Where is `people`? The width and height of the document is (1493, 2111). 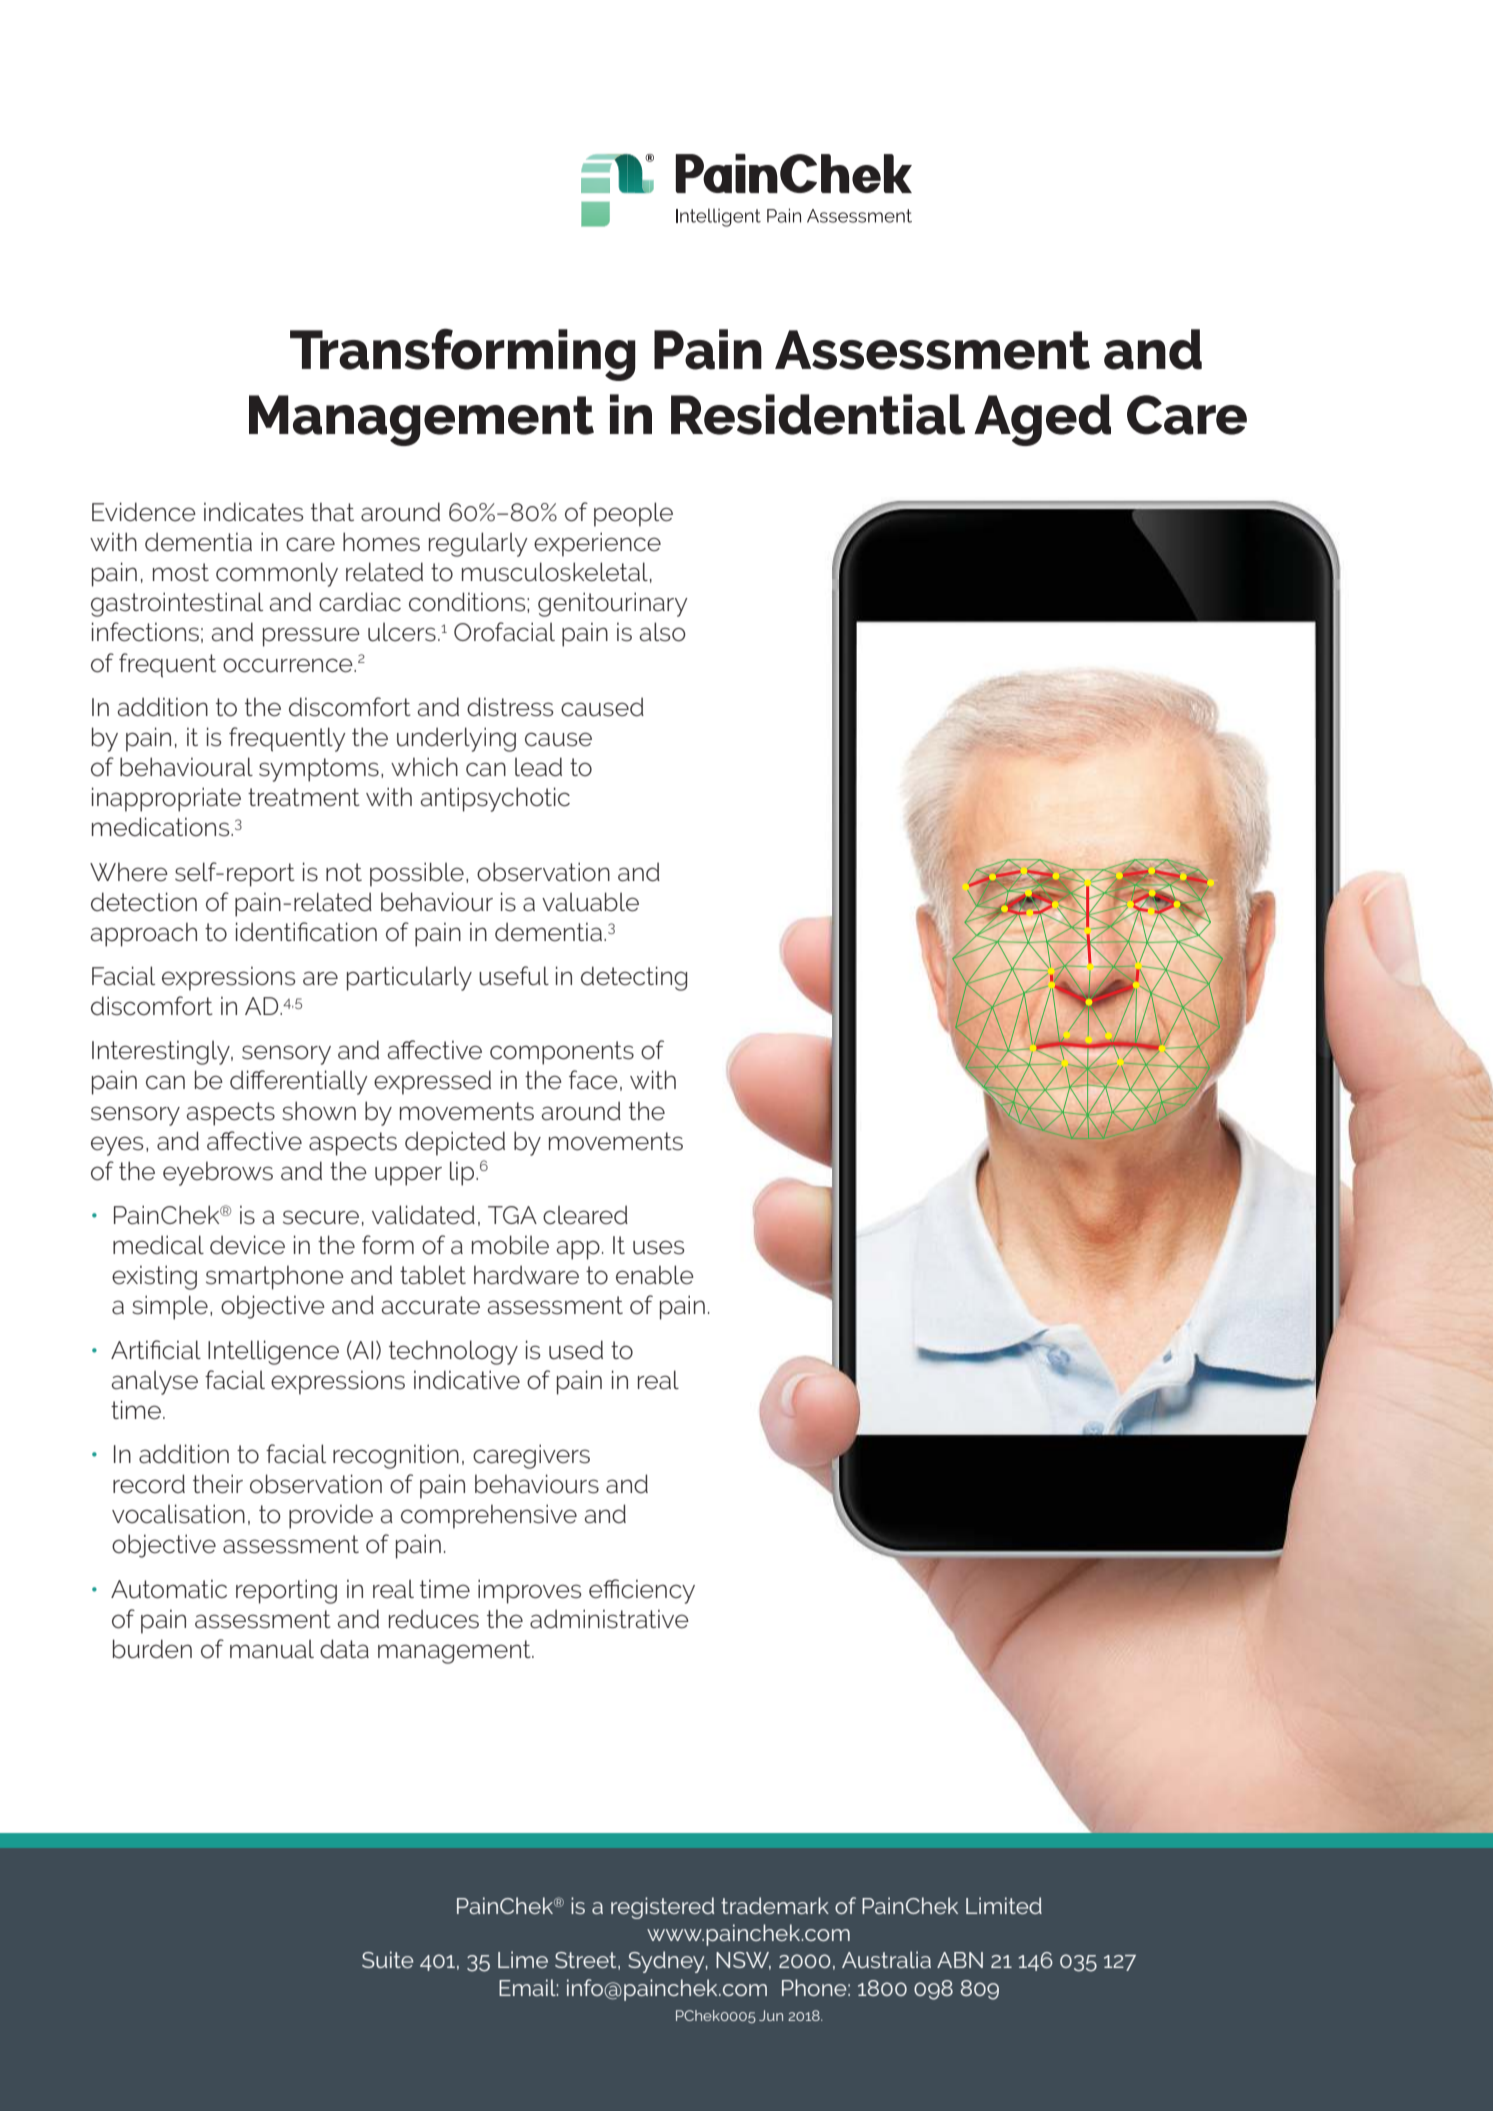
people is located at coordinates (633, 514).
